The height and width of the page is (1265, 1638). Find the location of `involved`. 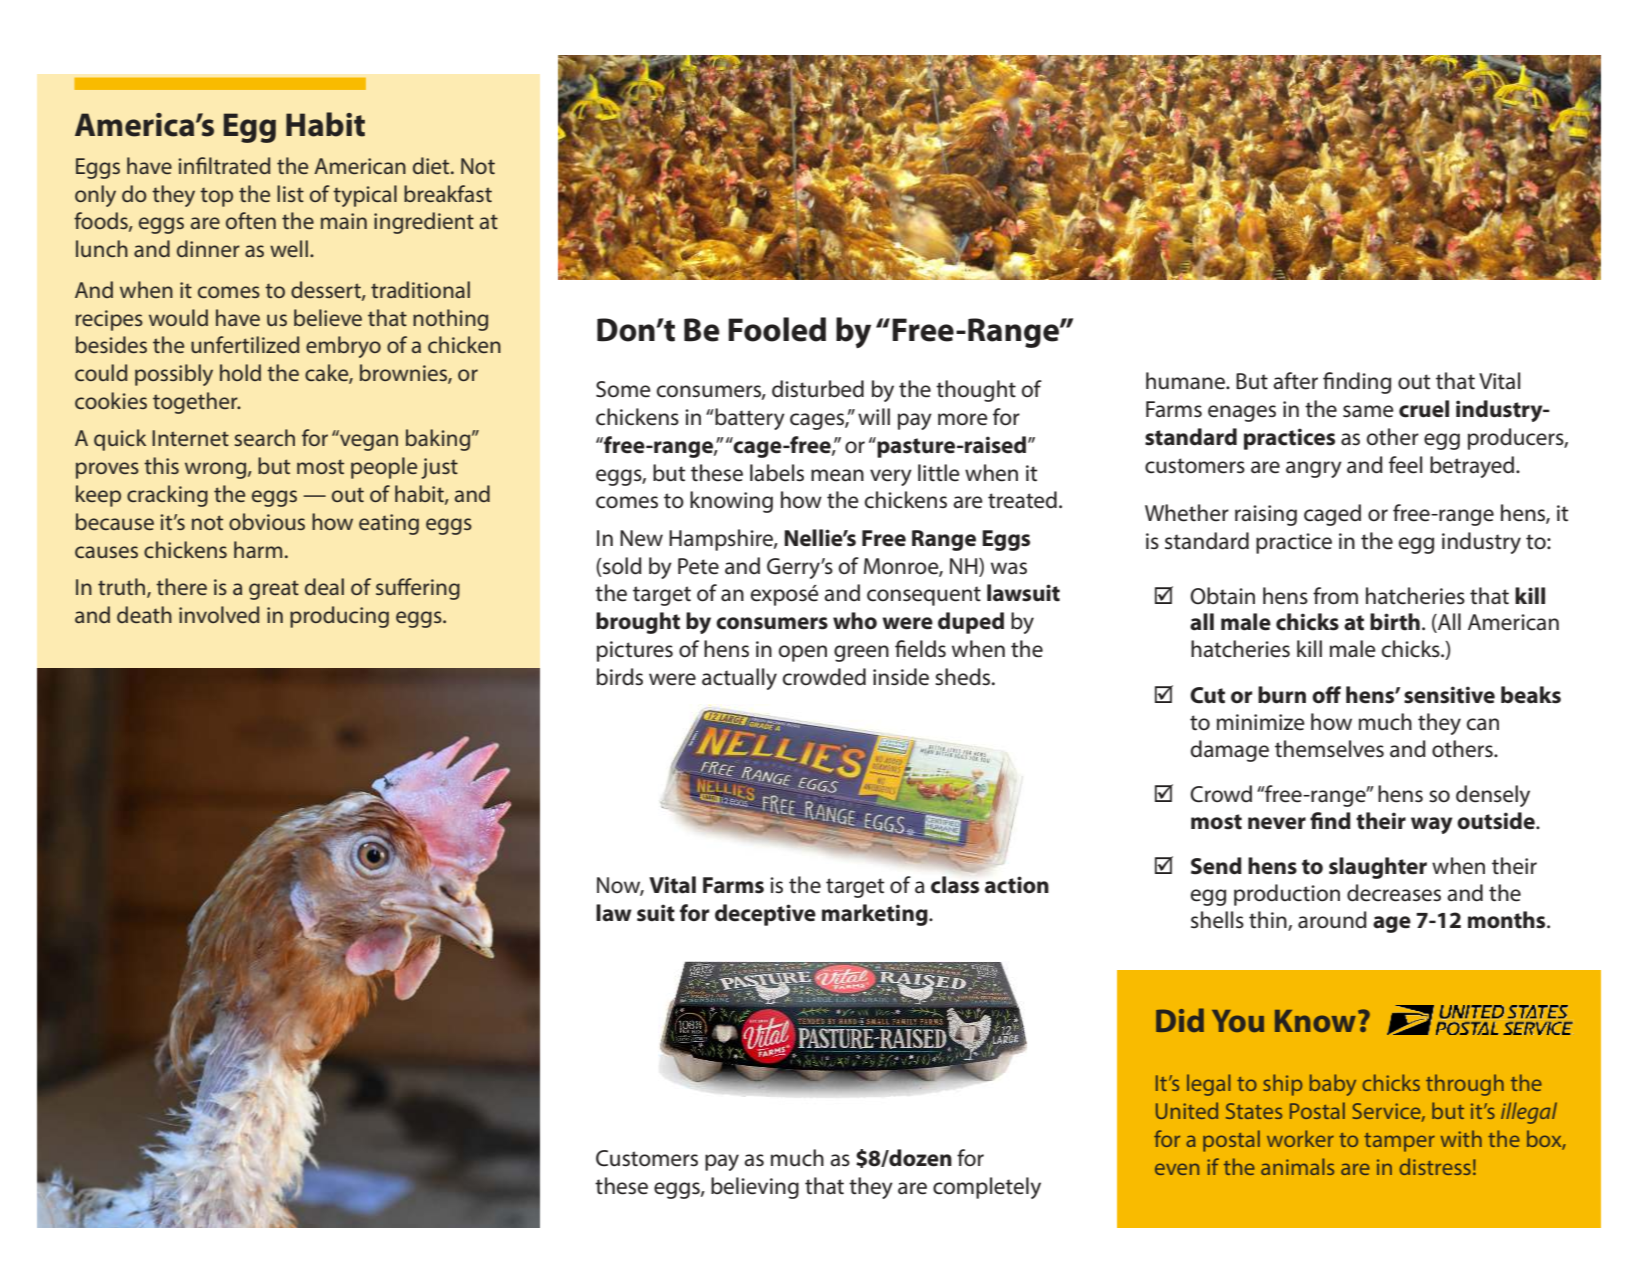

involved is located at coordinates (219, 614).
